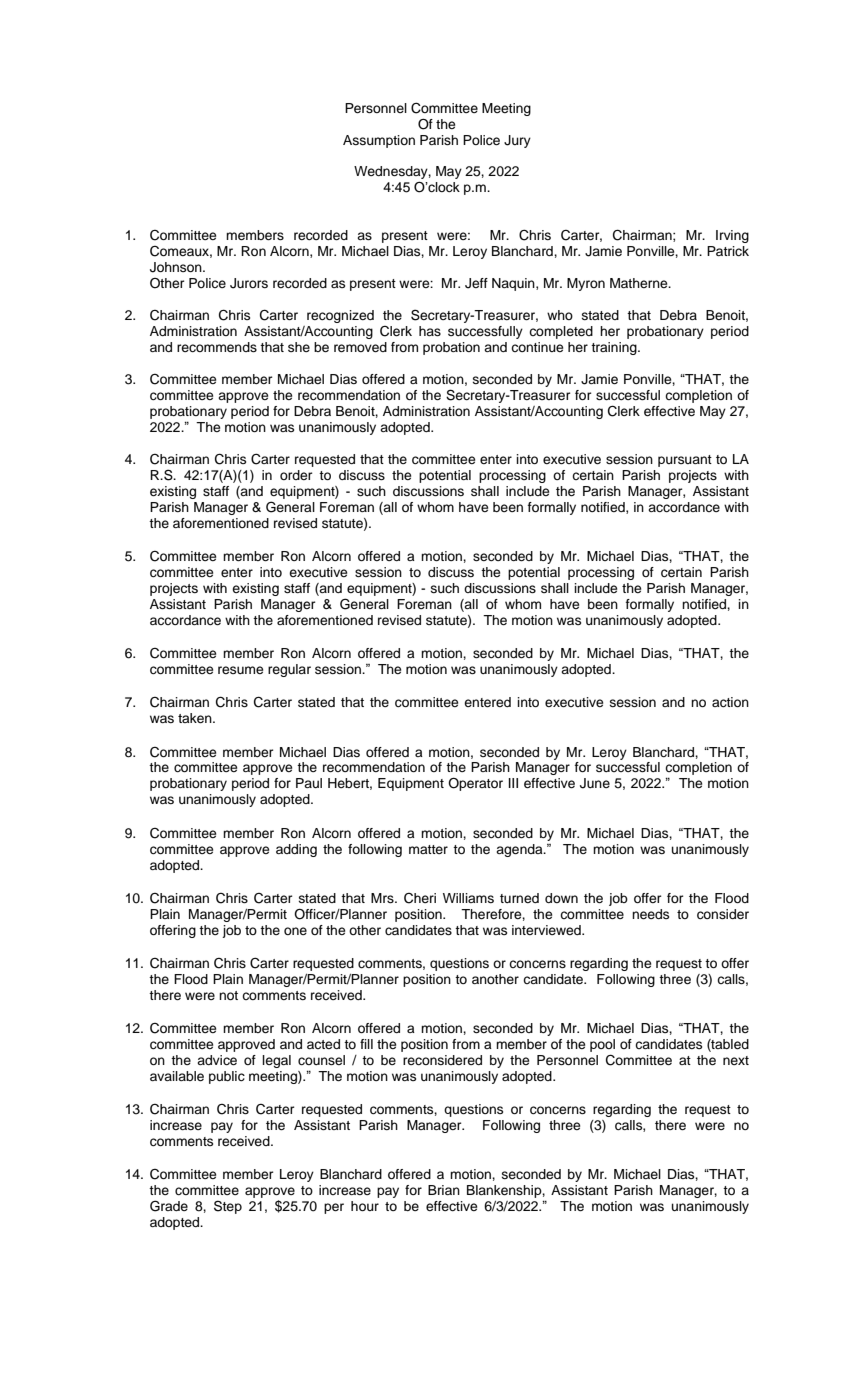 The image size is (849, 1400). I want to click on Step, so click(228, 1207).
